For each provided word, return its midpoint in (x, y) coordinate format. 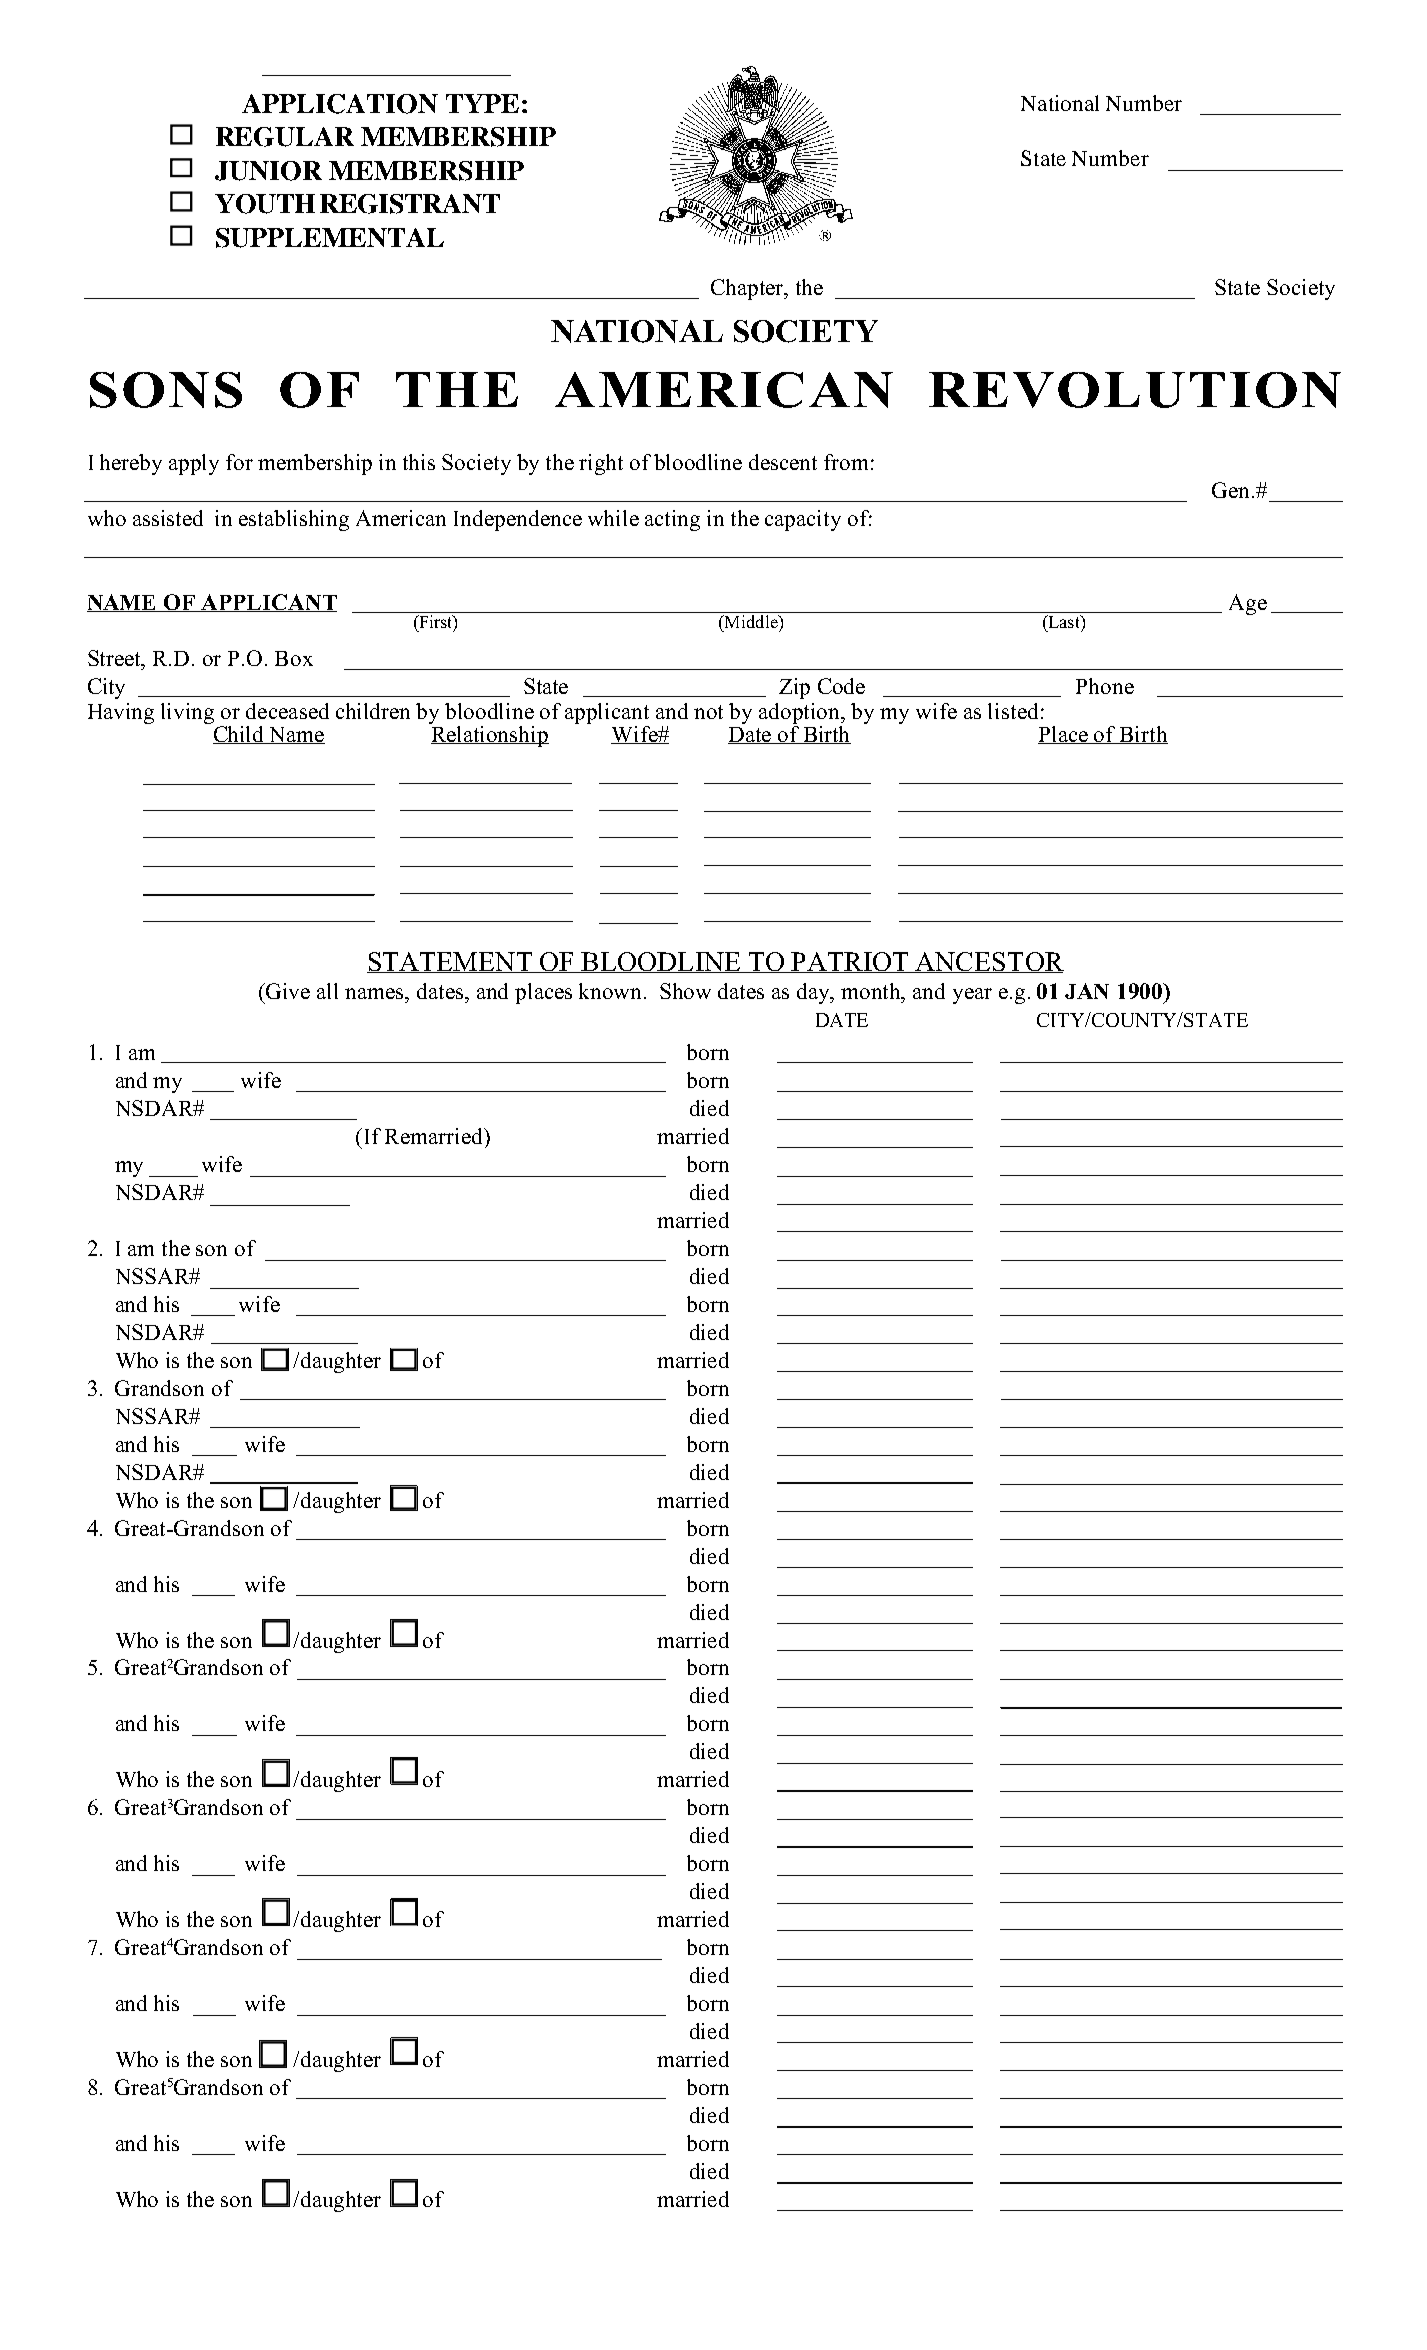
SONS (166, 390)
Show (685, 991)
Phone (1105, 686)
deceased (287, 711)
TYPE (482, 103)
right (601, 464)
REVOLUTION (1135, 390)
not (708, 712)
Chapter (748, 289)
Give (287, 991)
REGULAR (285, 137)
